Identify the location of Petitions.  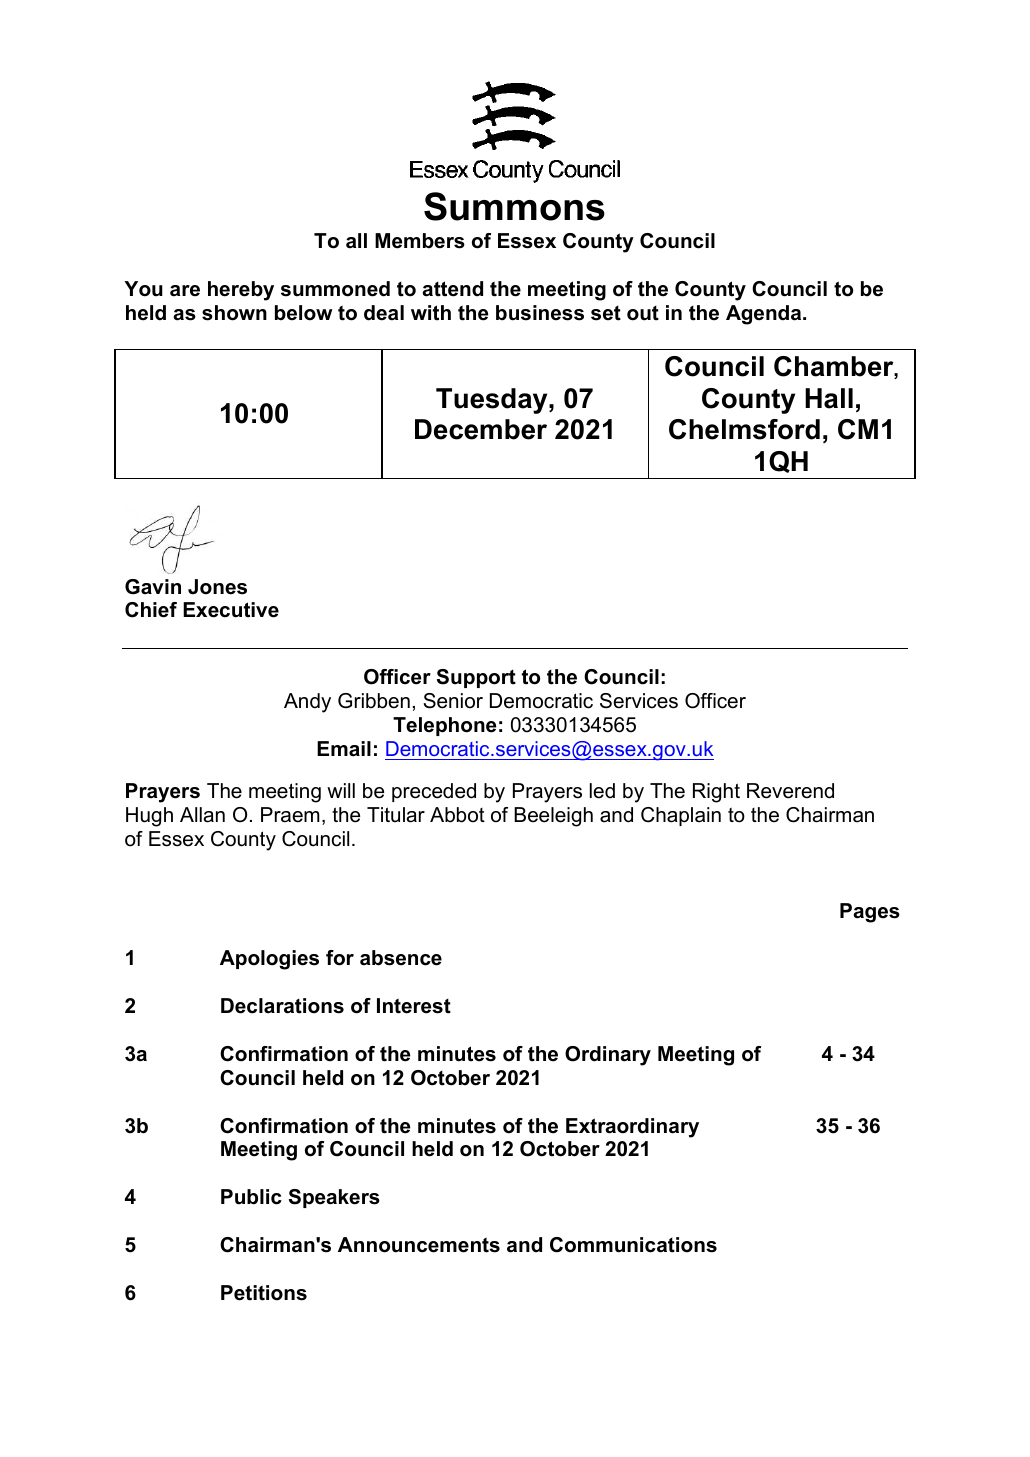
(264, 1293).
